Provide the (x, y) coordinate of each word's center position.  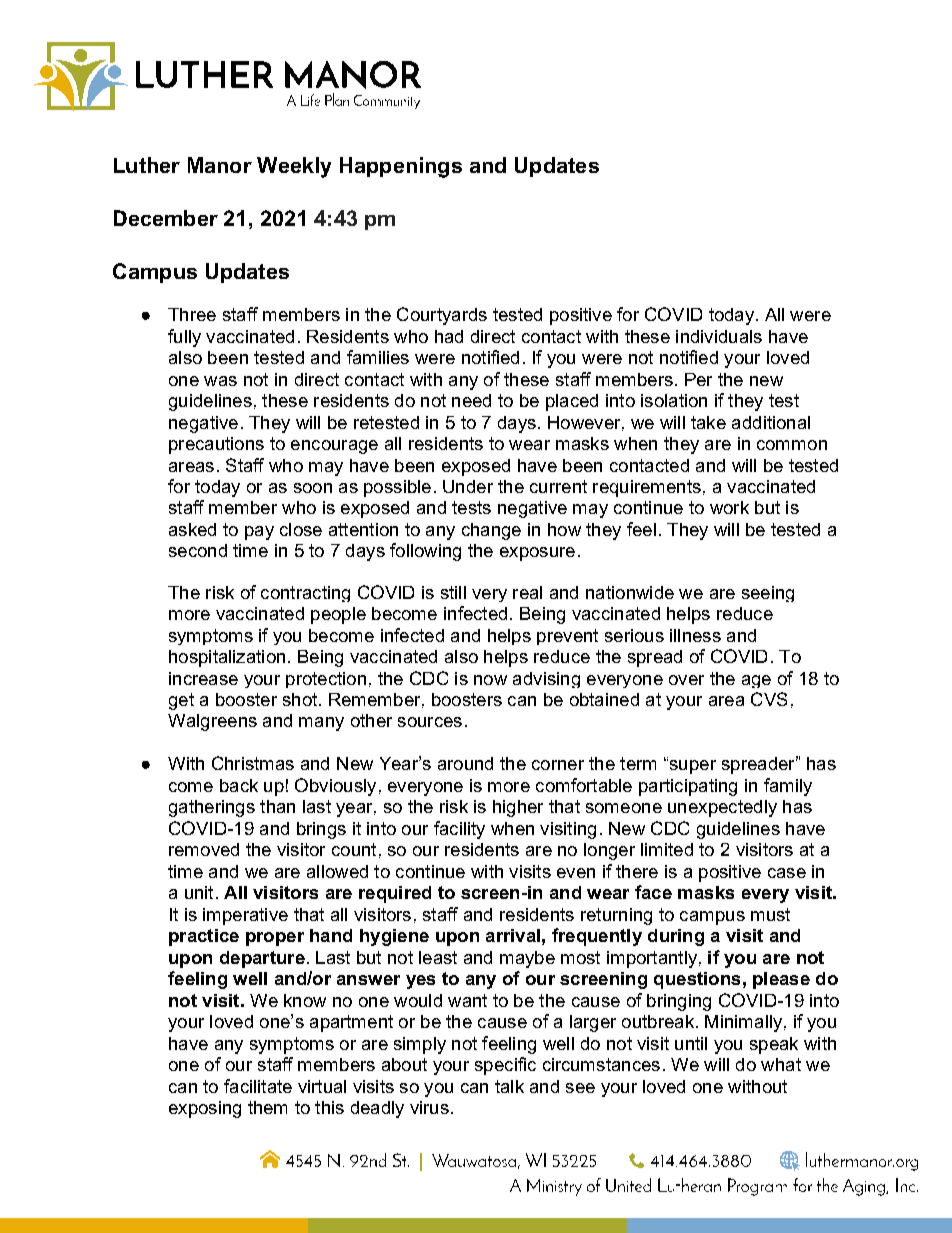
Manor (220, 165)
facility (459, 830)
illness (695, 635)
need (471, 400)
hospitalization (227, 658)
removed (204, 849)
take (708, 422)
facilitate (258, 1086)
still (453, 592)
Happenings (401, 167)
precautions (216, 445)
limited (667, 849)
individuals (719, 336)
